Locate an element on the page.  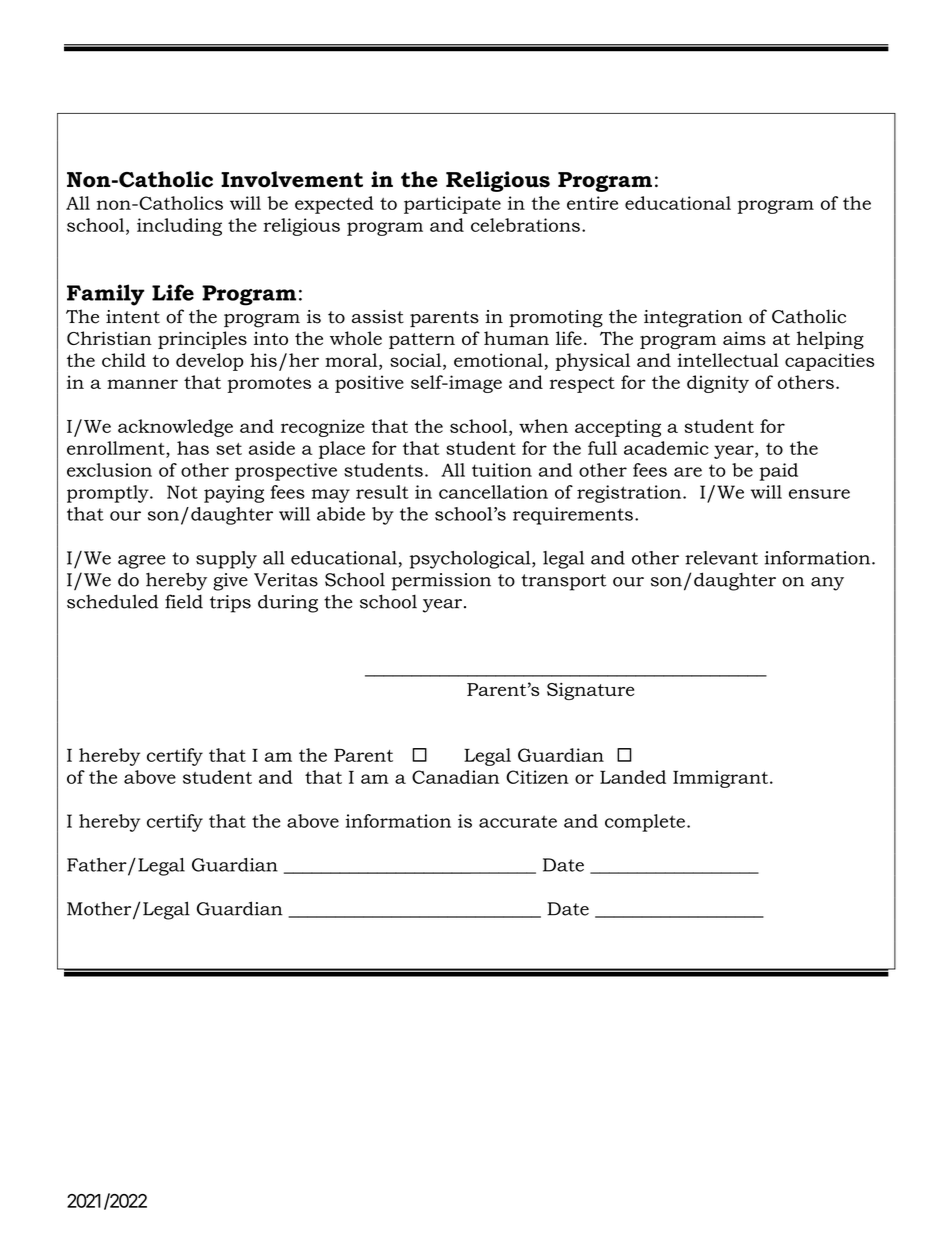
participate is located at coordinates (452, 205).
